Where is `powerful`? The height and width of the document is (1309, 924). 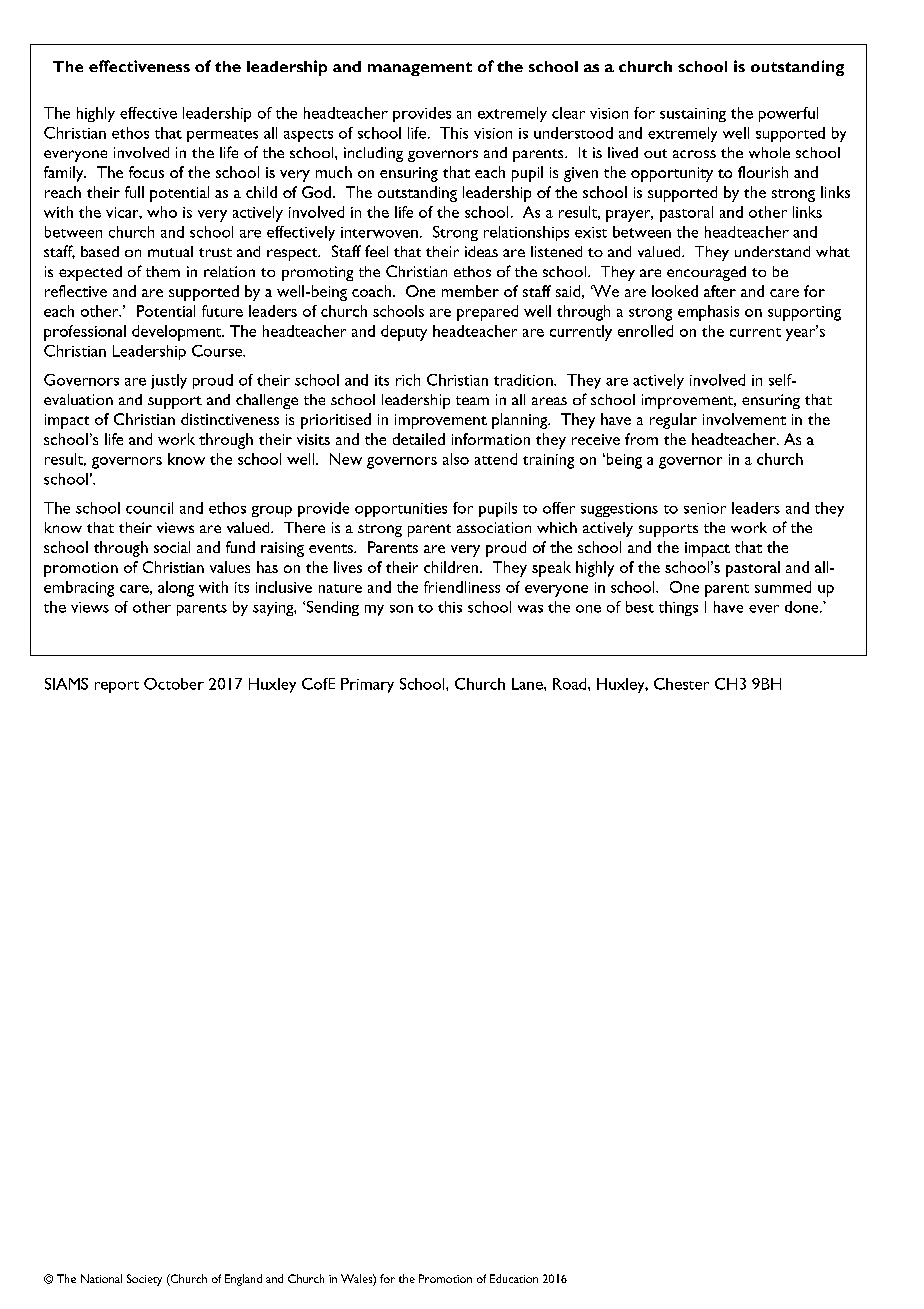 powerful is located at coordinates (788, 114).
